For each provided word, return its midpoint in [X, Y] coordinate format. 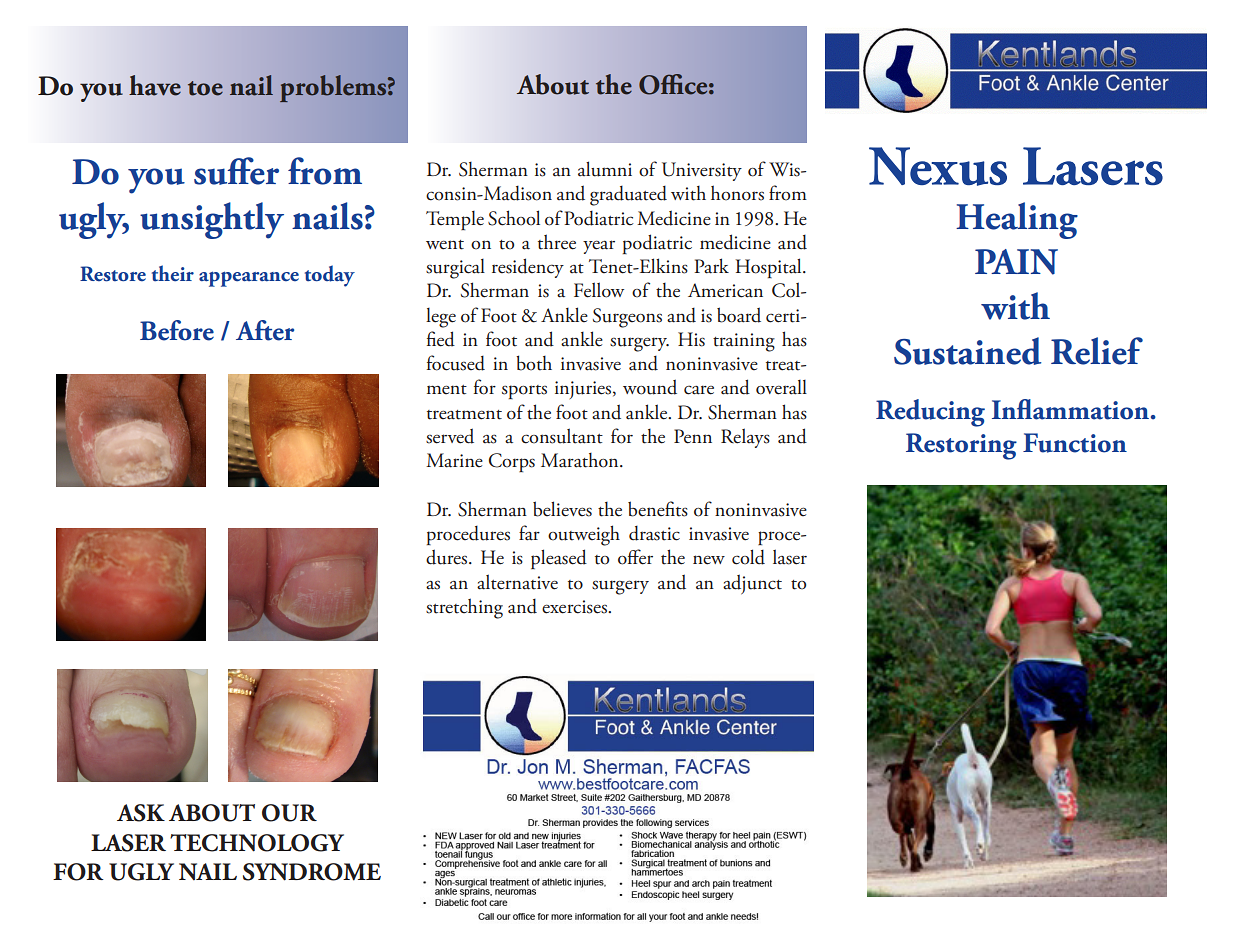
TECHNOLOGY [257, 843]
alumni [605, 169]
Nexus [938, 166]
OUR [289, 813]
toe [205, 88]
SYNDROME [312, 872]
